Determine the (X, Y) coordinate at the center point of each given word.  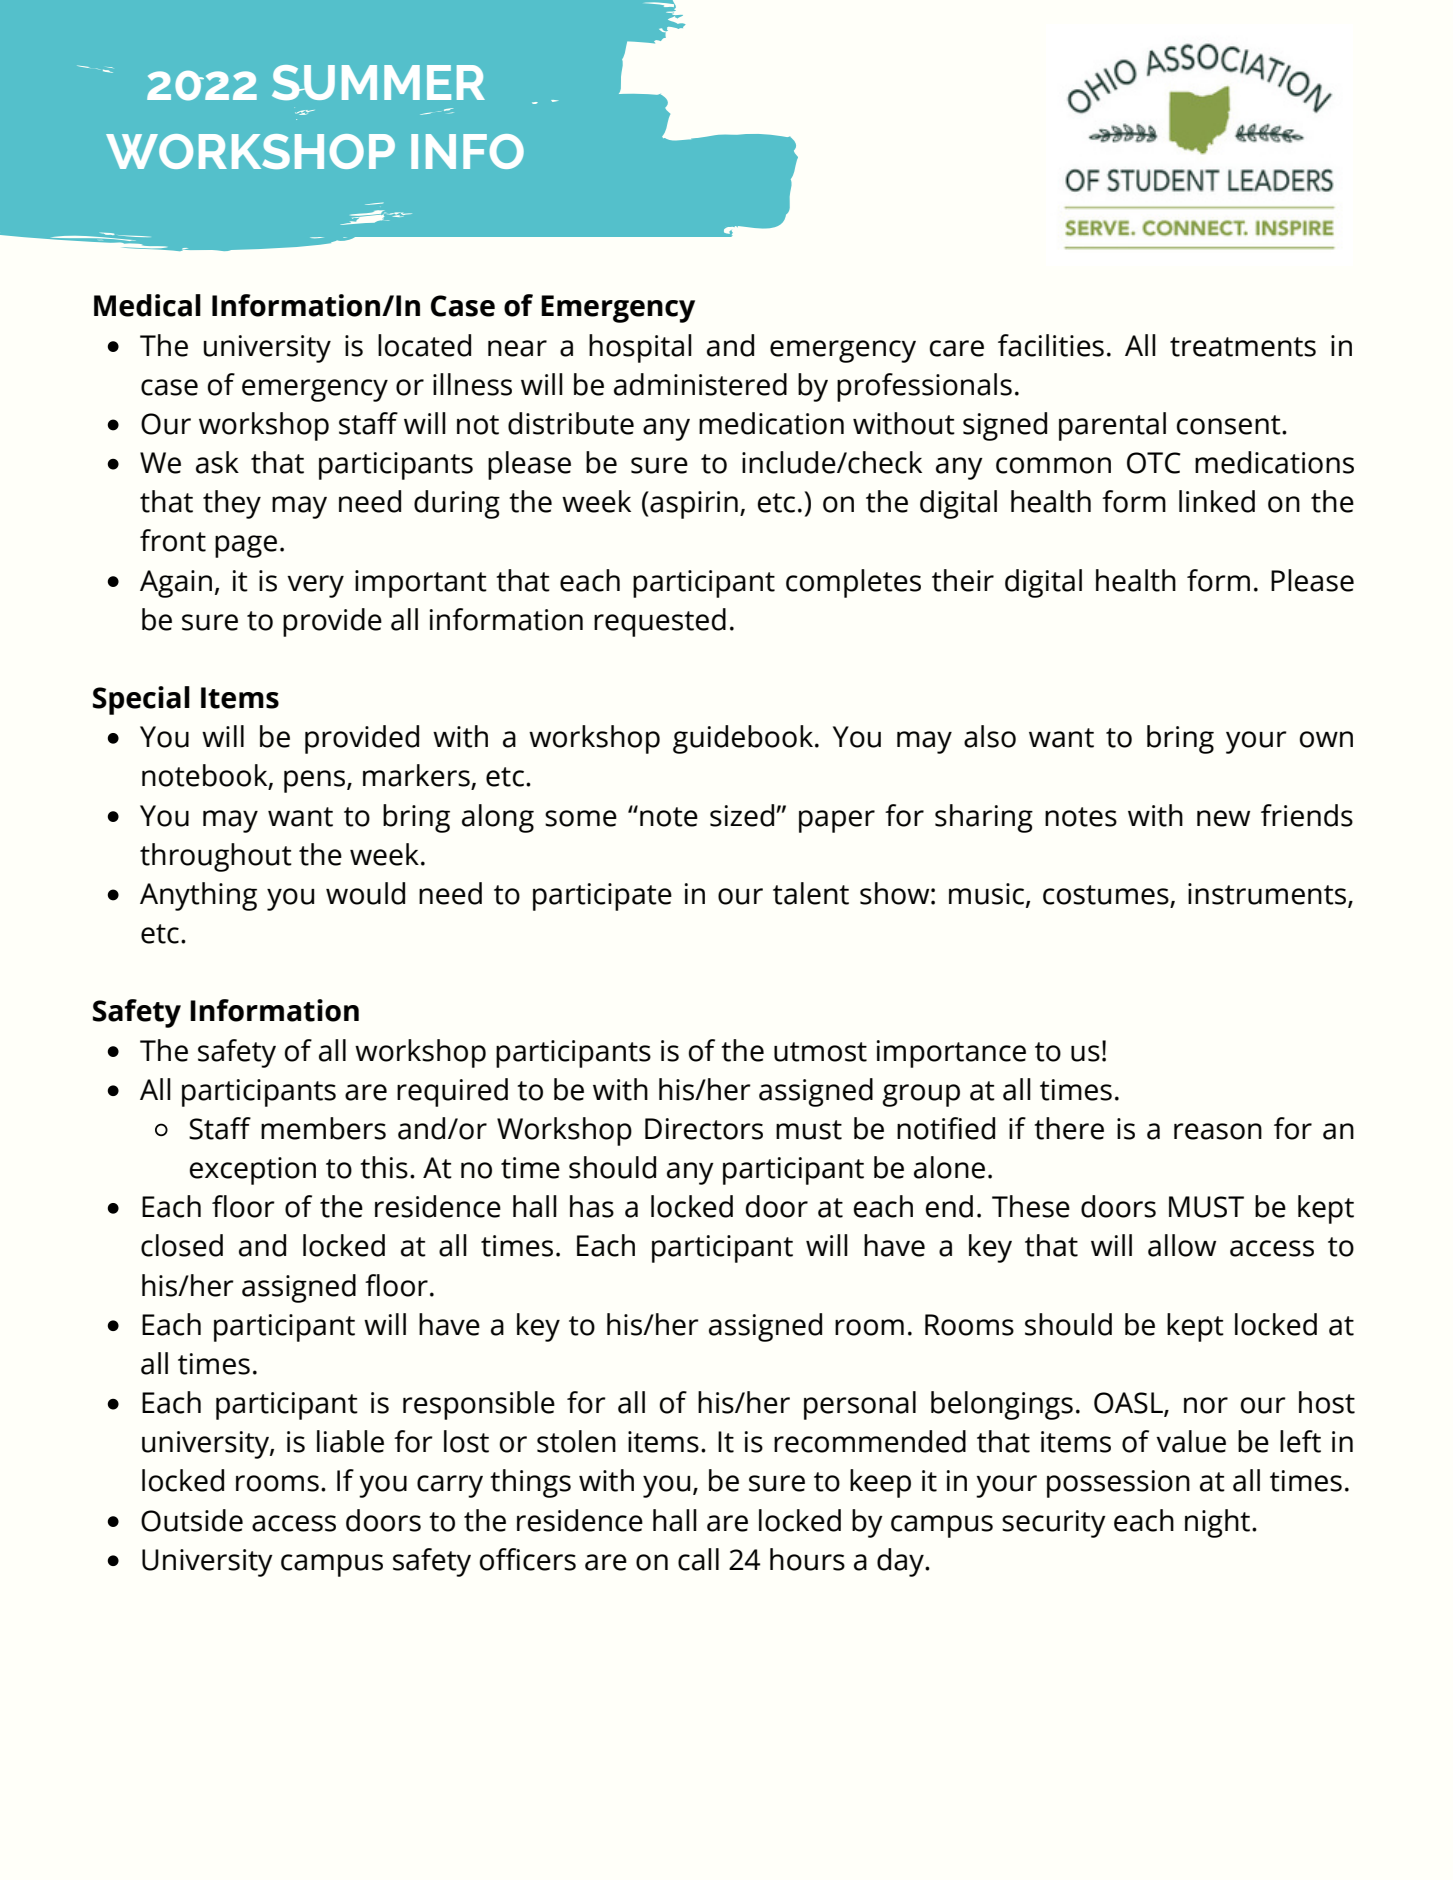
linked (1217, 501)
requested (660, 622)
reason (1218, 1131)
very (315, 586)
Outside (192, 1520)
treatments (1243, 347)
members (323, 1128)
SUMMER (378, 82)
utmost (820, 1052)
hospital (640, 348)
